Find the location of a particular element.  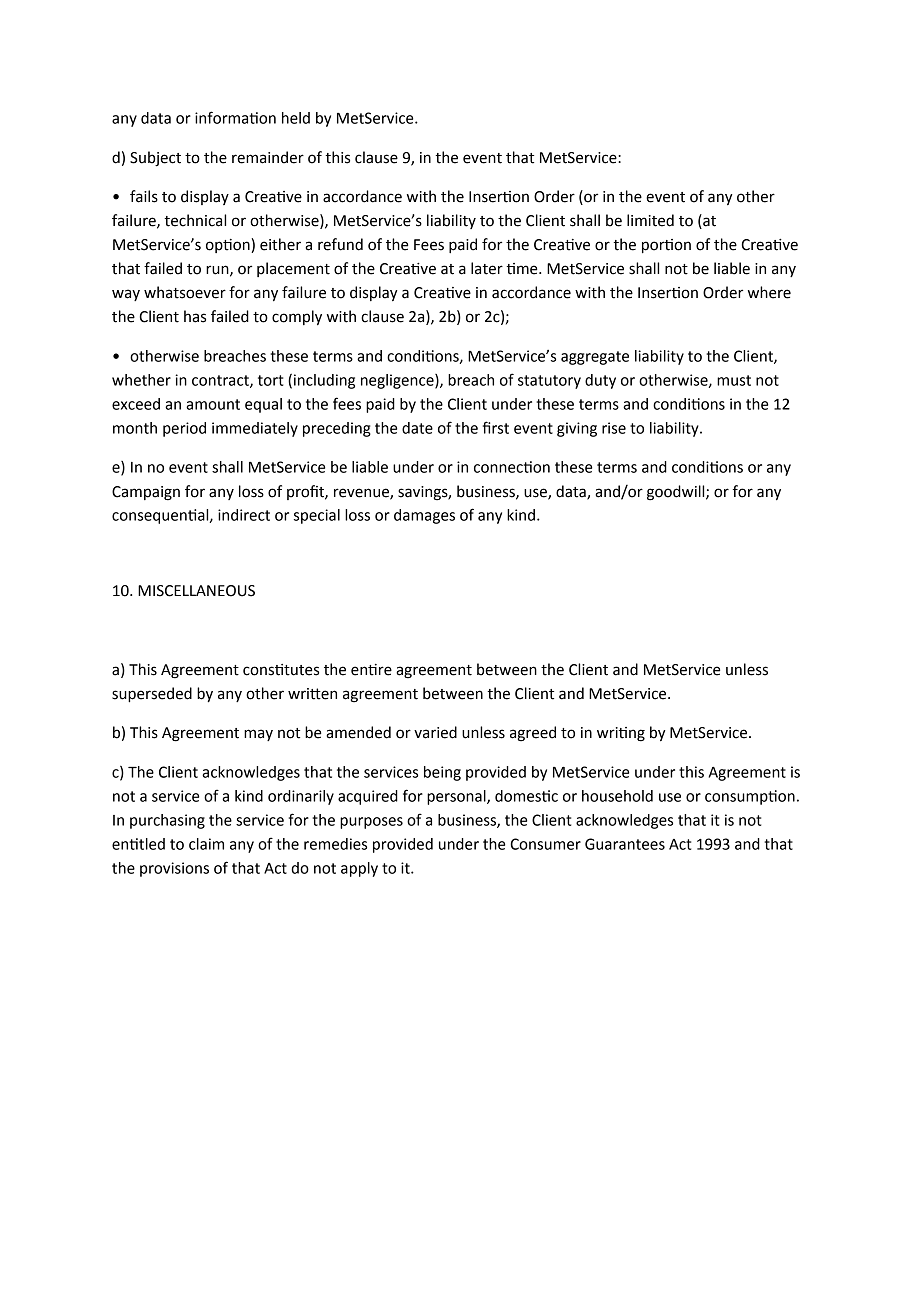

indirect is located at coordinates (244, 515).
